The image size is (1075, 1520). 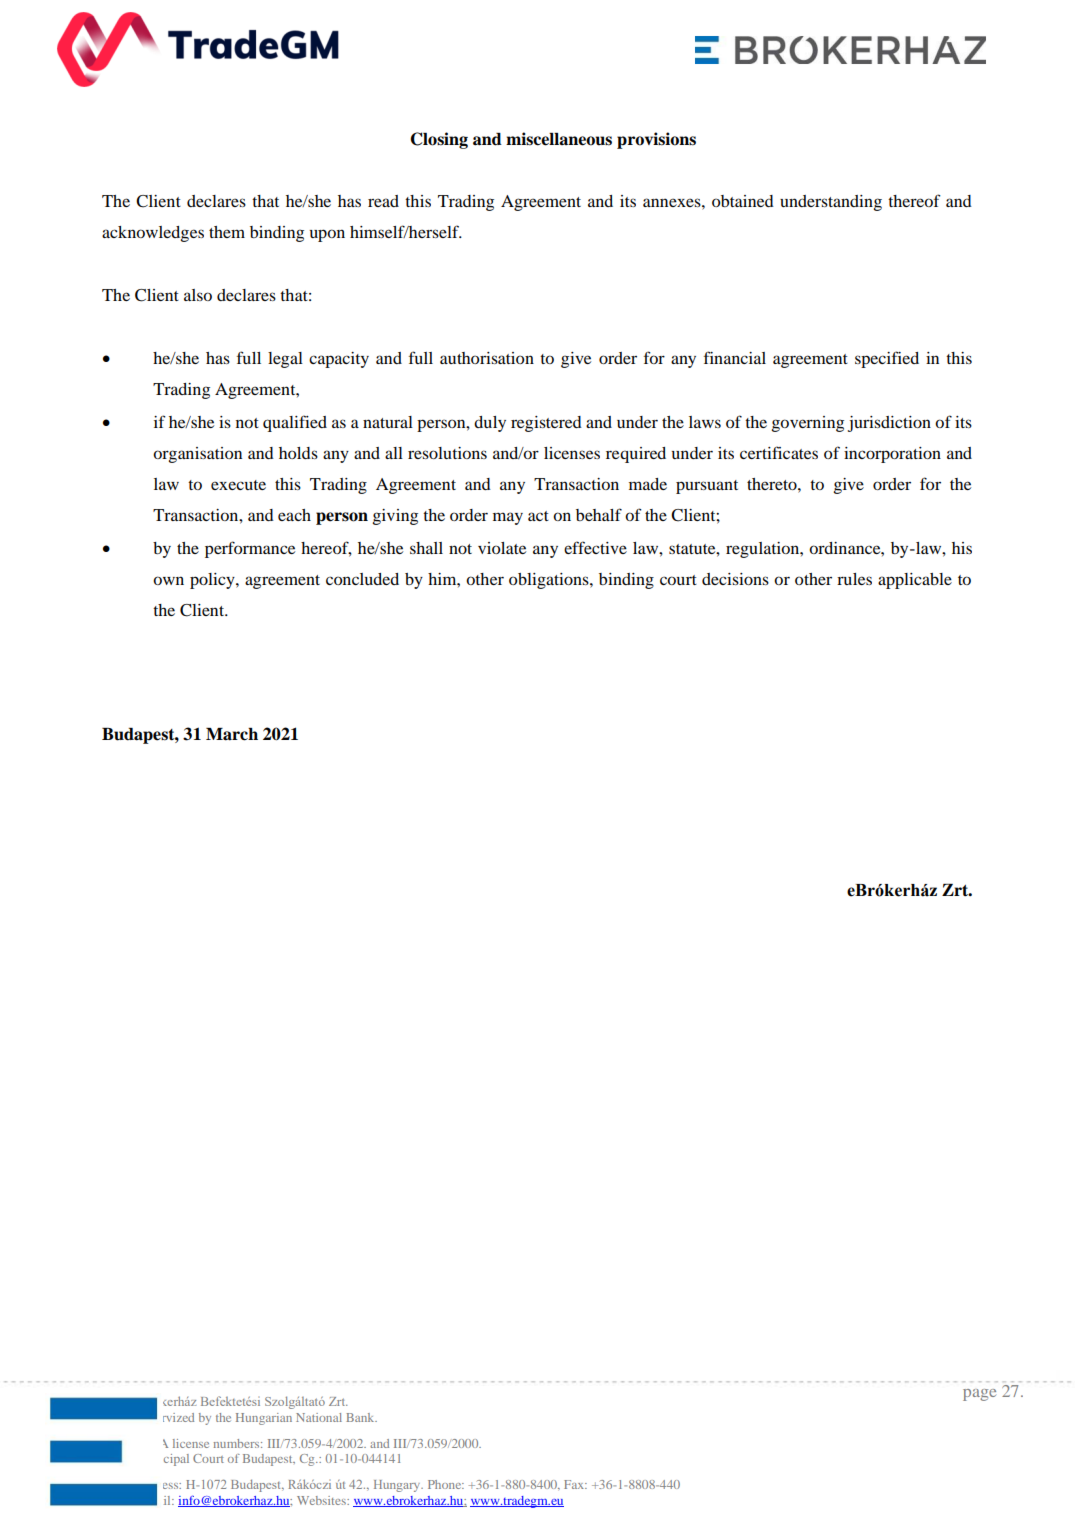 What do you see at coordinates (559, 139) in the document?
I see `miscellaneous` at bounding box center [559, 139].
